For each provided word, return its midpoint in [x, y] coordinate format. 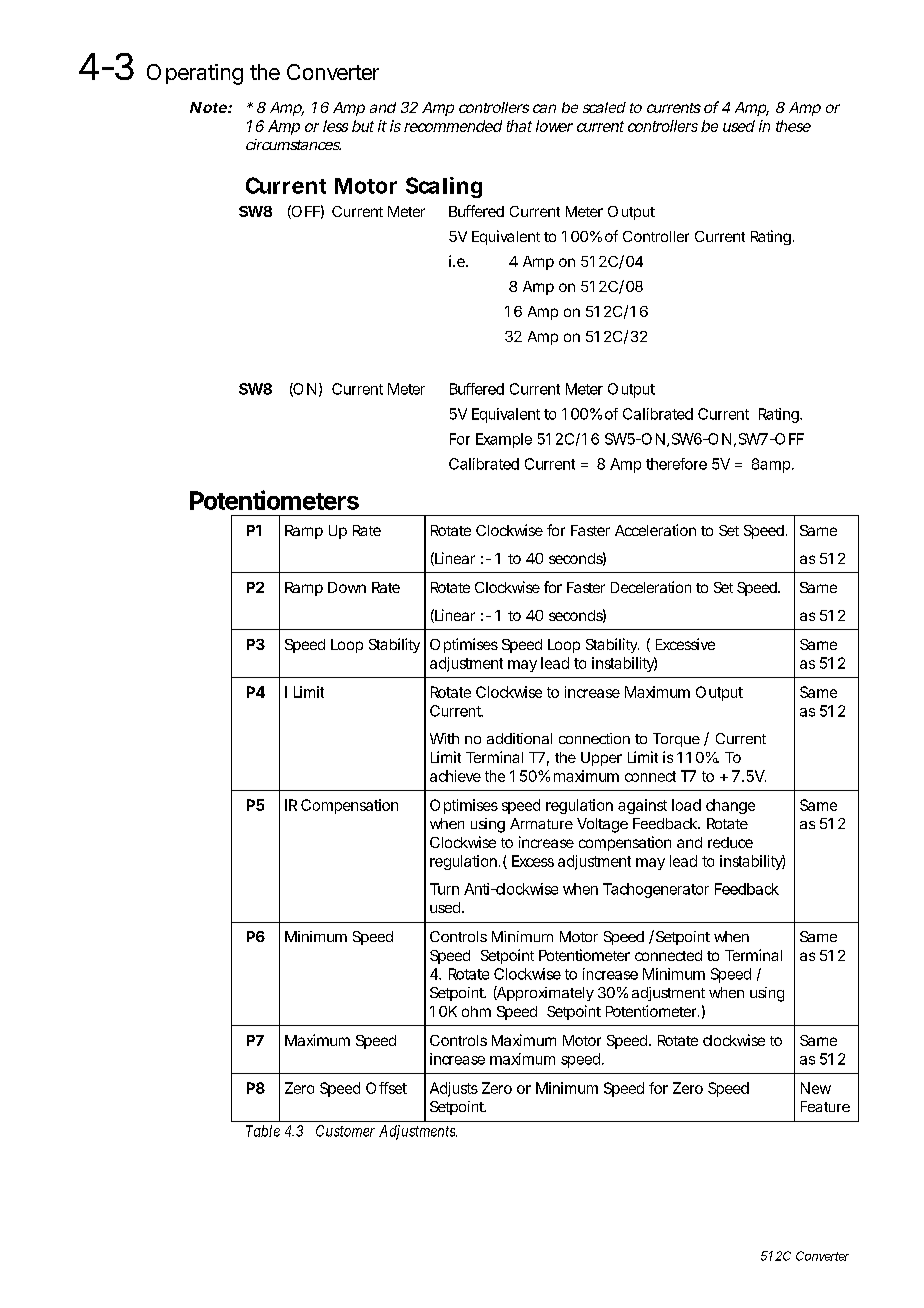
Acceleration [655, 530]
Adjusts [454, 1089]
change [730, 806]
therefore [676, 464]
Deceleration [651, 587]
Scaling [444, 187]
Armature [541, 823]
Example [504, 440]
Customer [345, 1131]
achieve [455, 776]
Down [347, 587]
